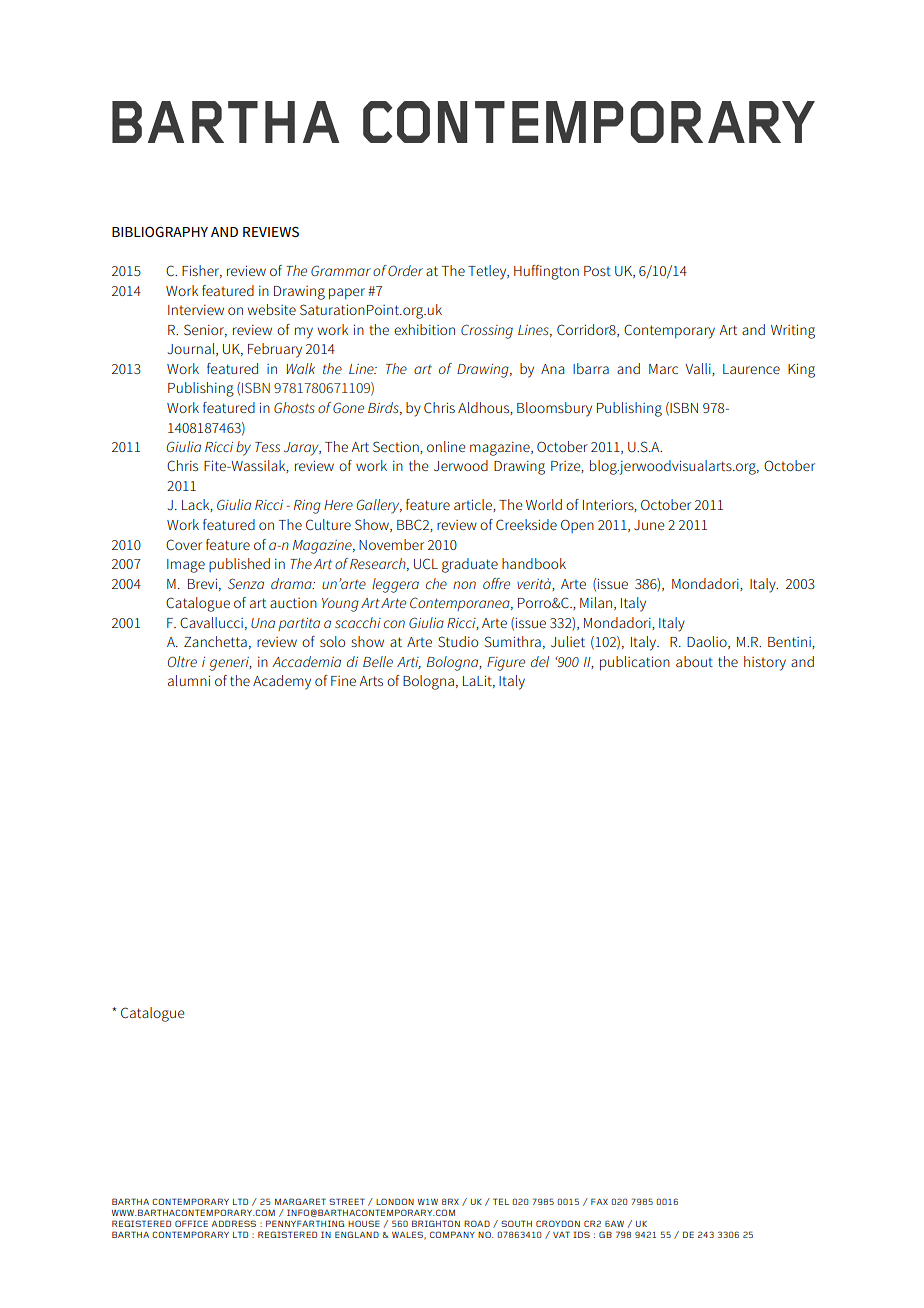 The width and height of the screenshot is (924, 1308). Describe the element at coordinates (765, 663) in the screenshot. I see `history` at that location.
